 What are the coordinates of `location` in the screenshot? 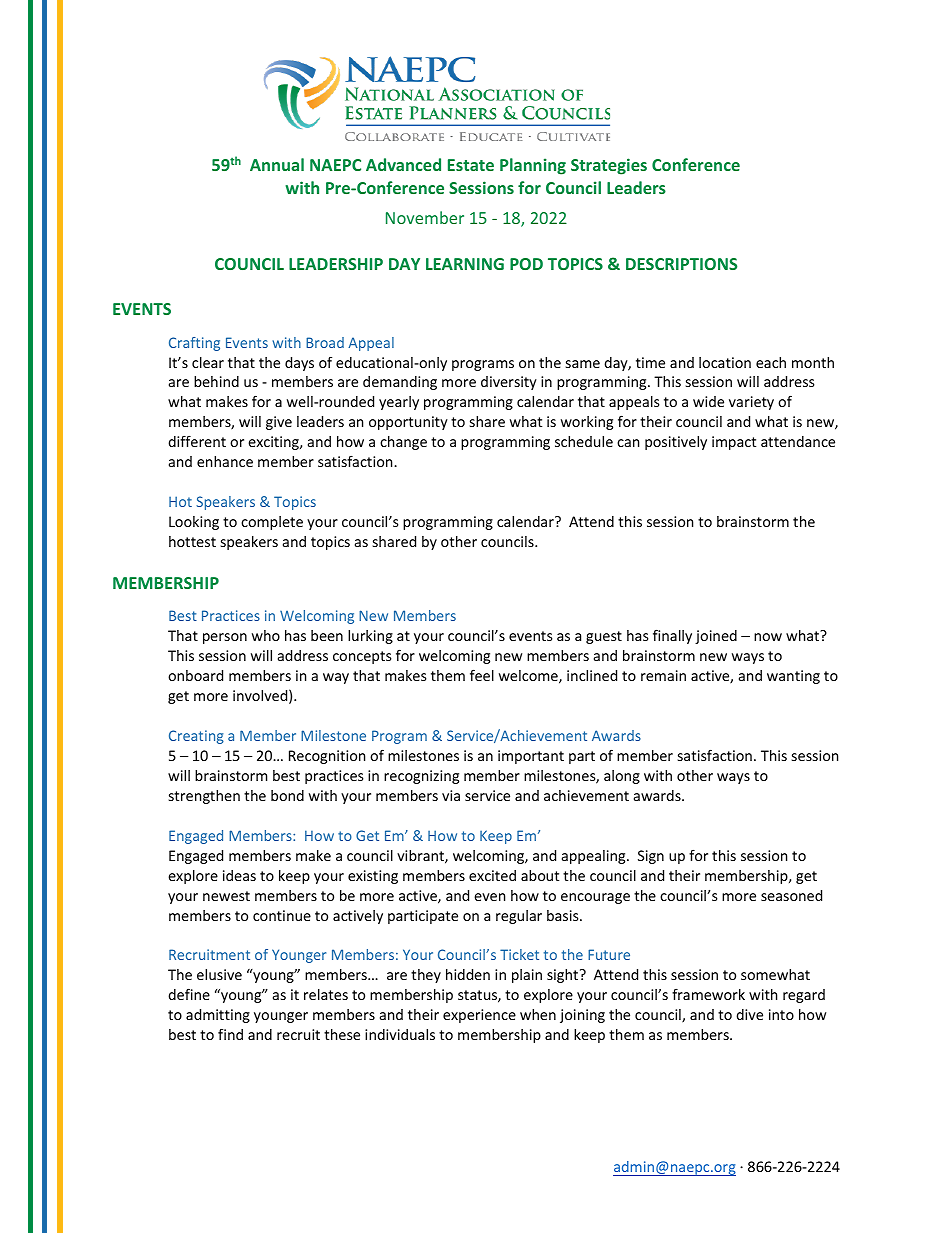 It's located at (725, 362).
